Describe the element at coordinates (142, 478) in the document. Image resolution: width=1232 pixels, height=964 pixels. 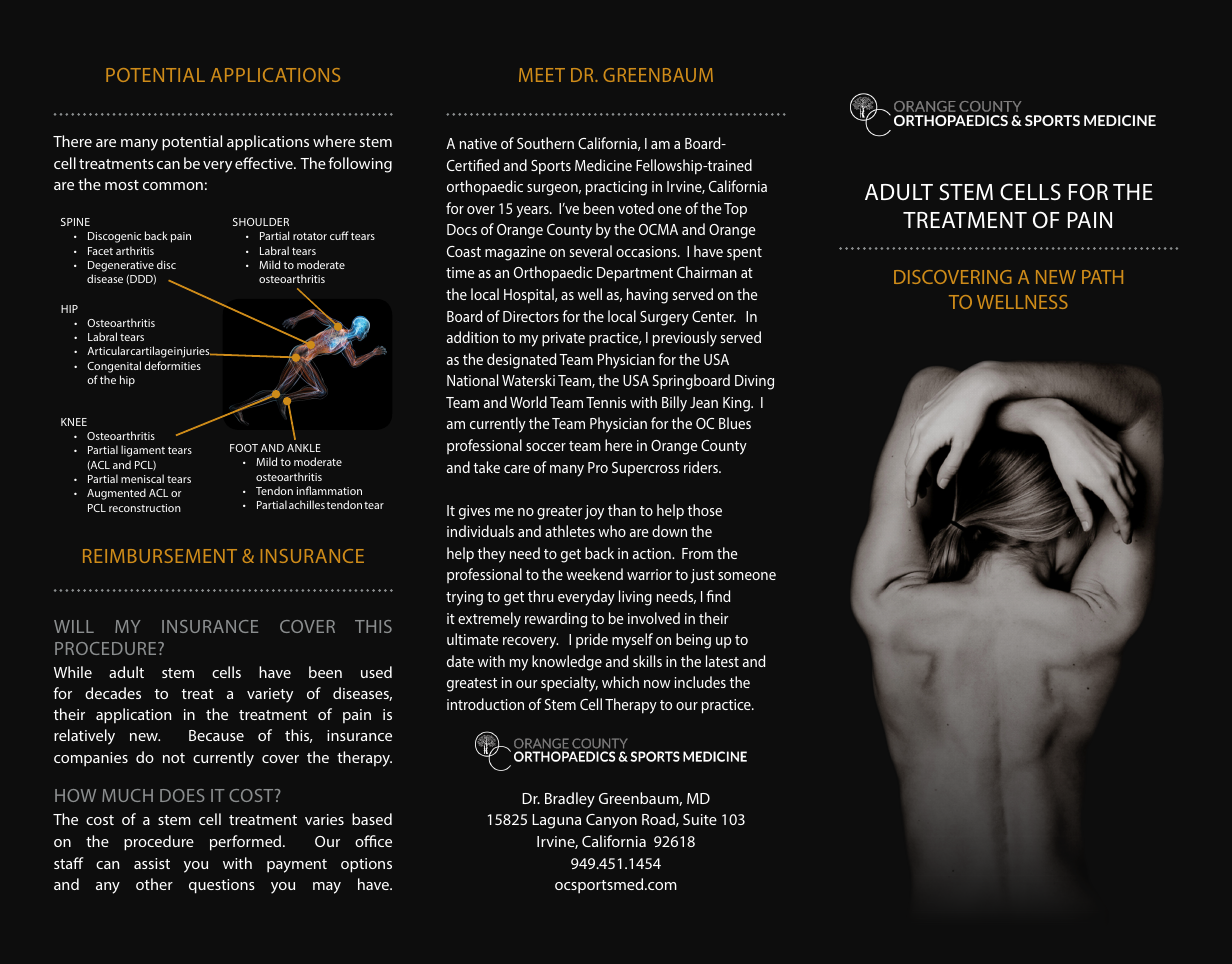
I see `meniscal` at that location.
